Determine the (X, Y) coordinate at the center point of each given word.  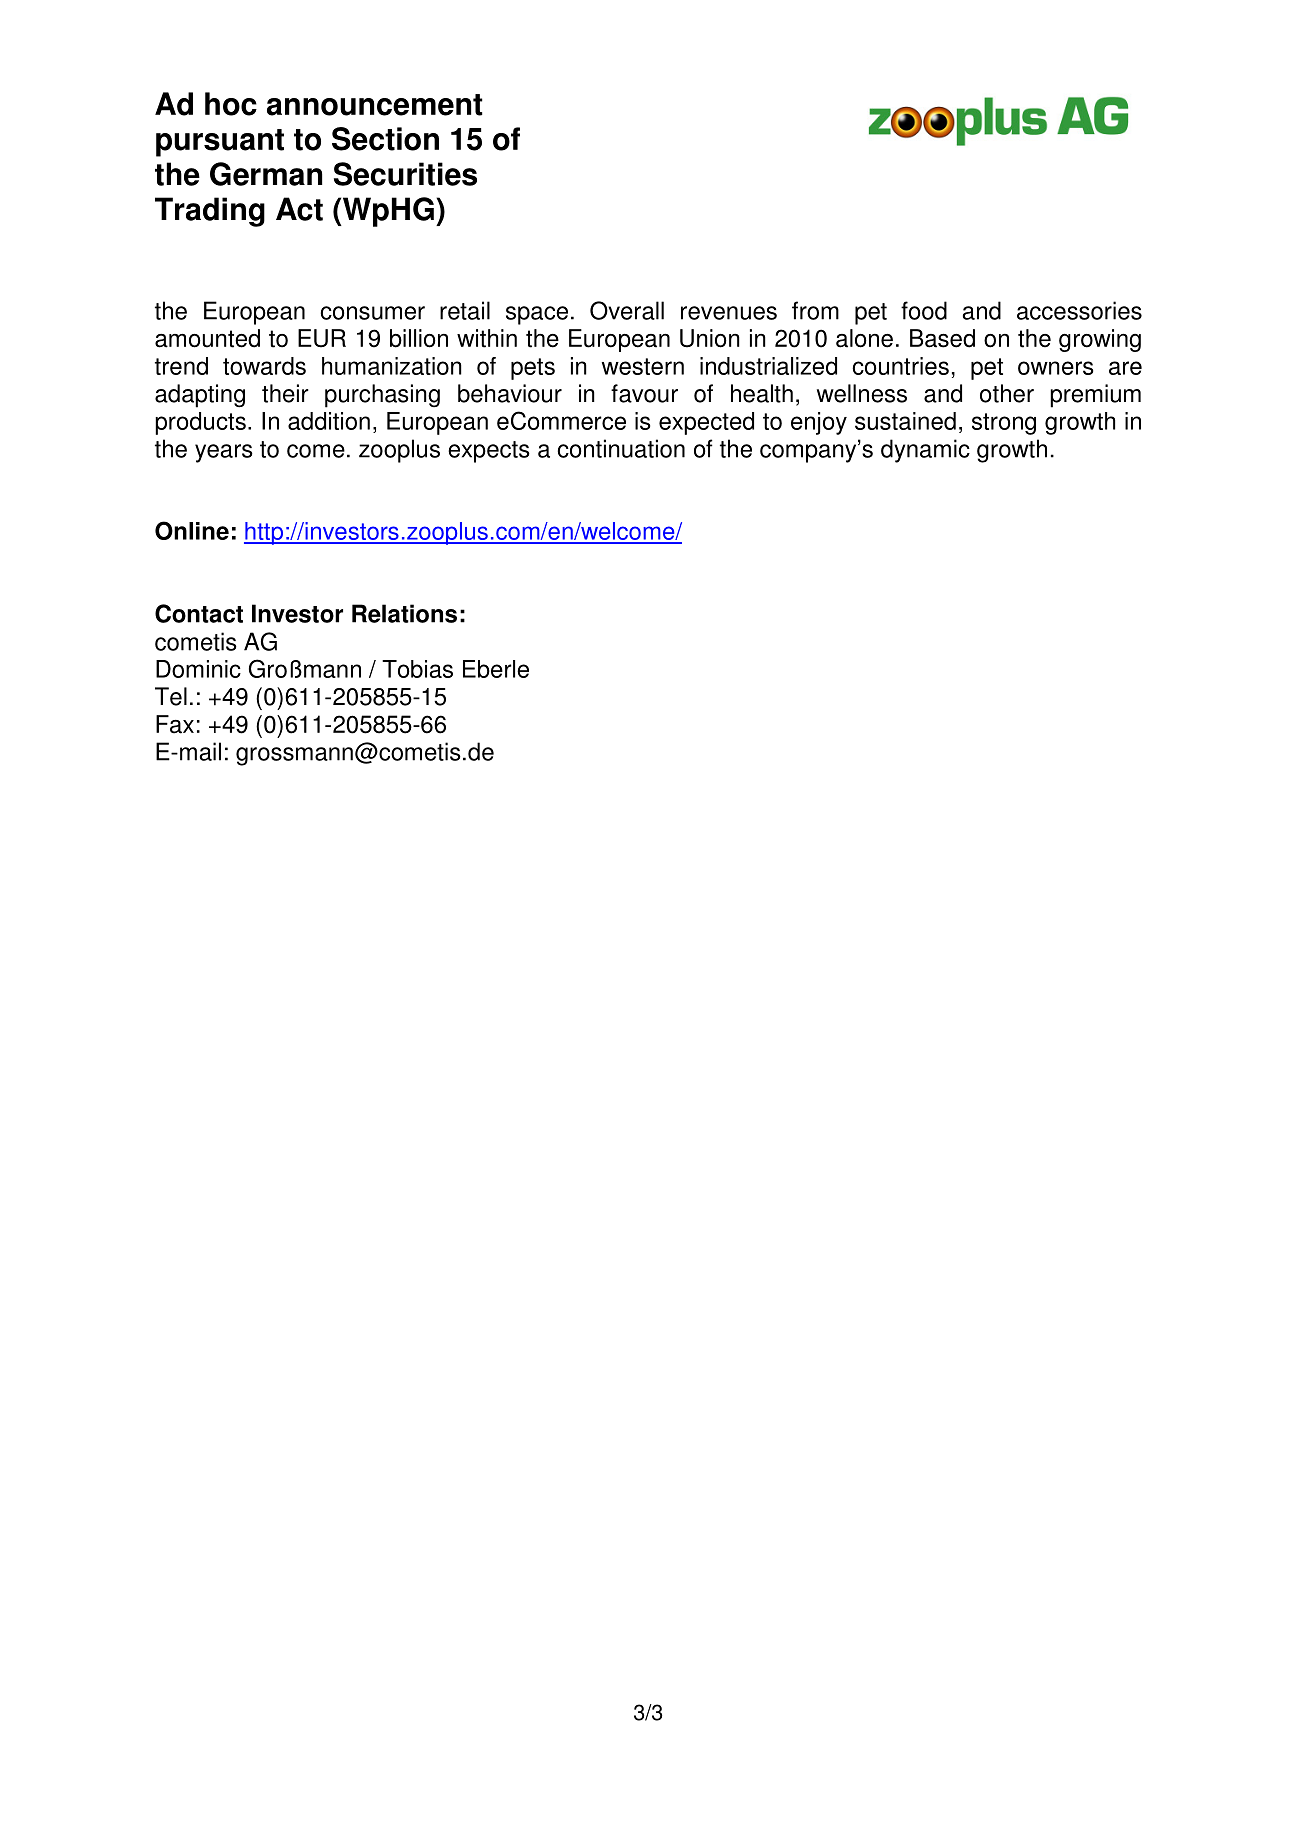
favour (644, 393)
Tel (171, 696)
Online (192, 530)
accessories (1079, 310)
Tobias (417, 669)
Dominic (198, 669)
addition (329, 421)
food (924, 310)
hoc (231, 104)
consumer (372, 313)
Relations (404, 613)
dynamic (925, 451)
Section (385, 139)
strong (1004, 424)
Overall (627, 310)
